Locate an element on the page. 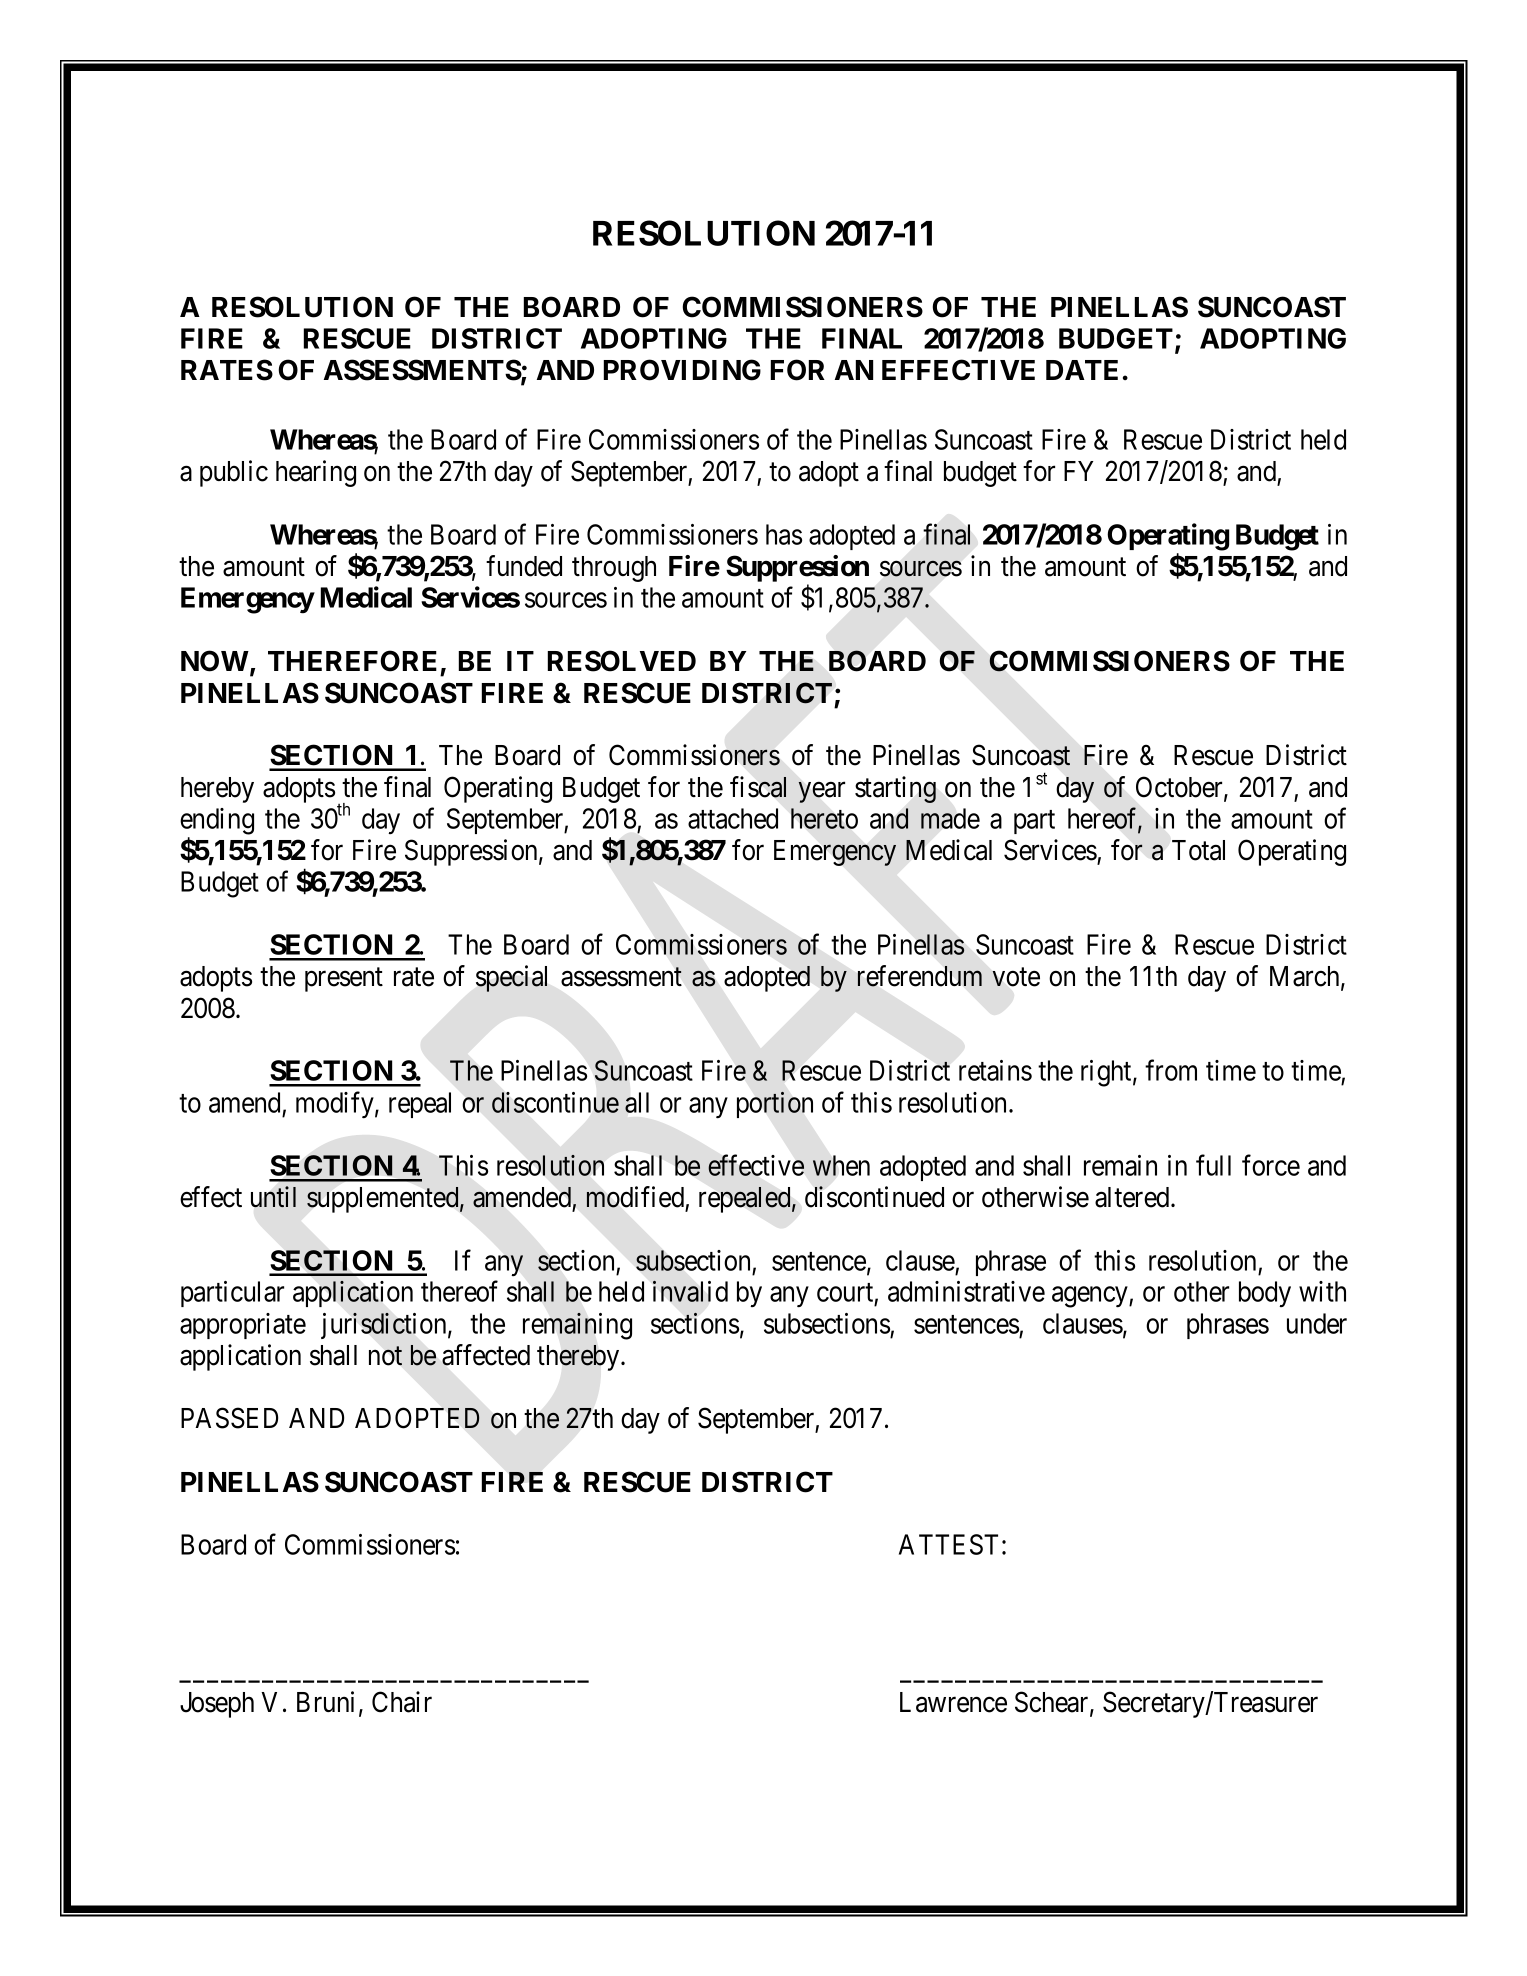 The image size is (1527, 1976). hearing is located at coordinates (316, 473).
